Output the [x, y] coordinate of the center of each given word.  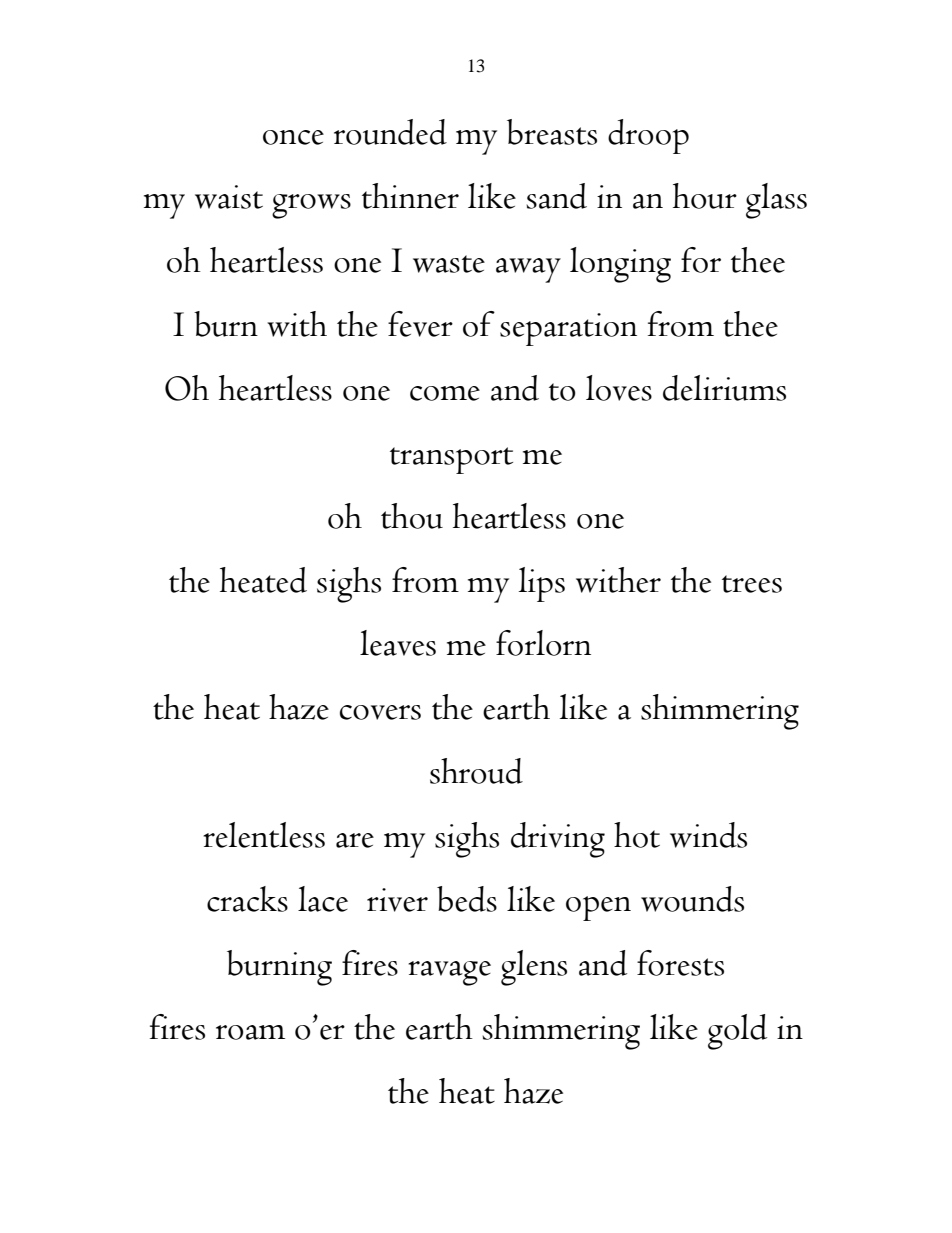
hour [705, 196]
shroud [476, 771]
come [445, 393]
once [293, 137]
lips [542, 584]
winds [708, 835]
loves [619, 388]
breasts [552, 132]
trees [752, 584]
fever [420, 324]
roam [250, 1032]
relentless [264, 835]
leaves [398, 643]
